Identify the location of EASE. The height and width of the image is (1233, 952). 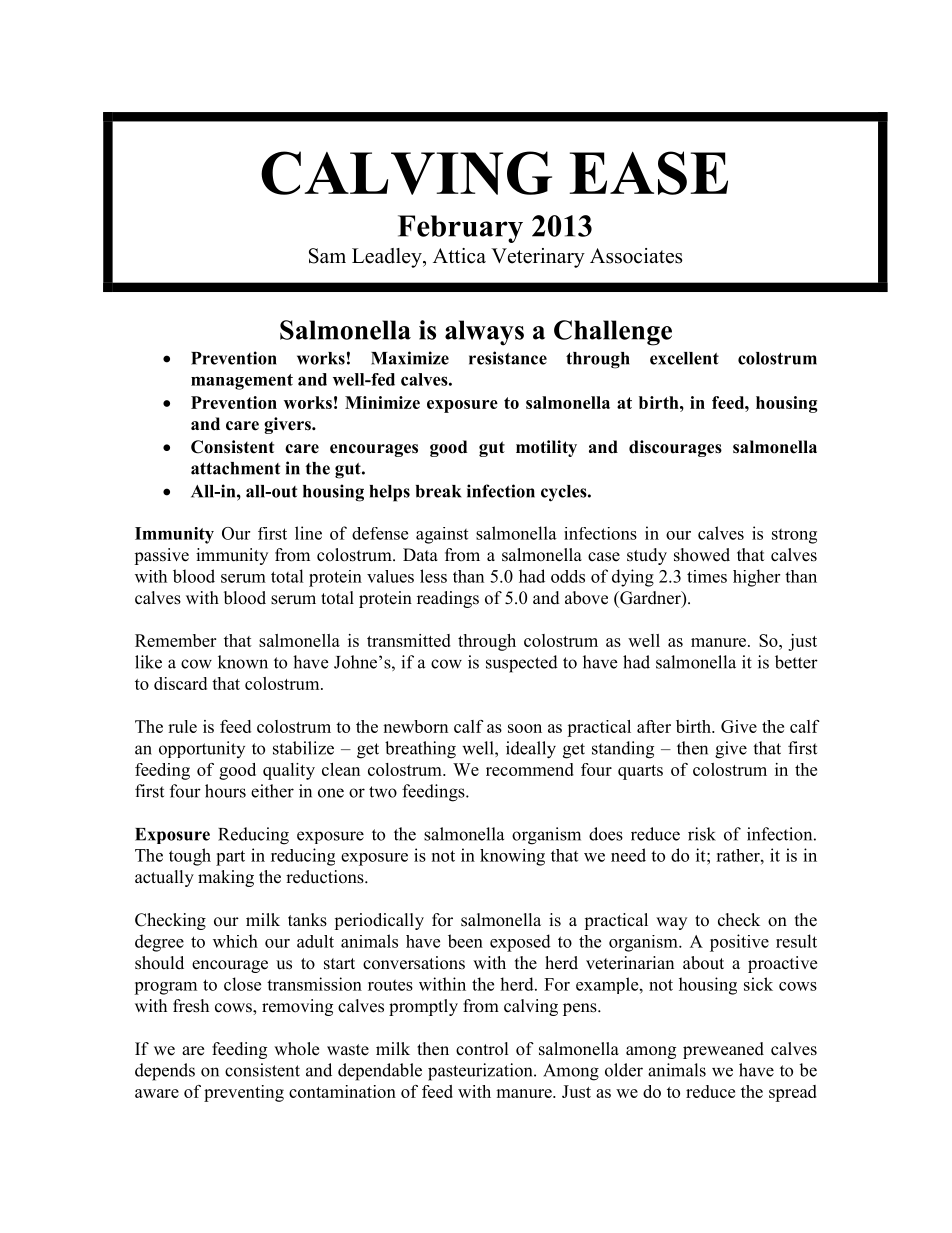
(649, 173).
